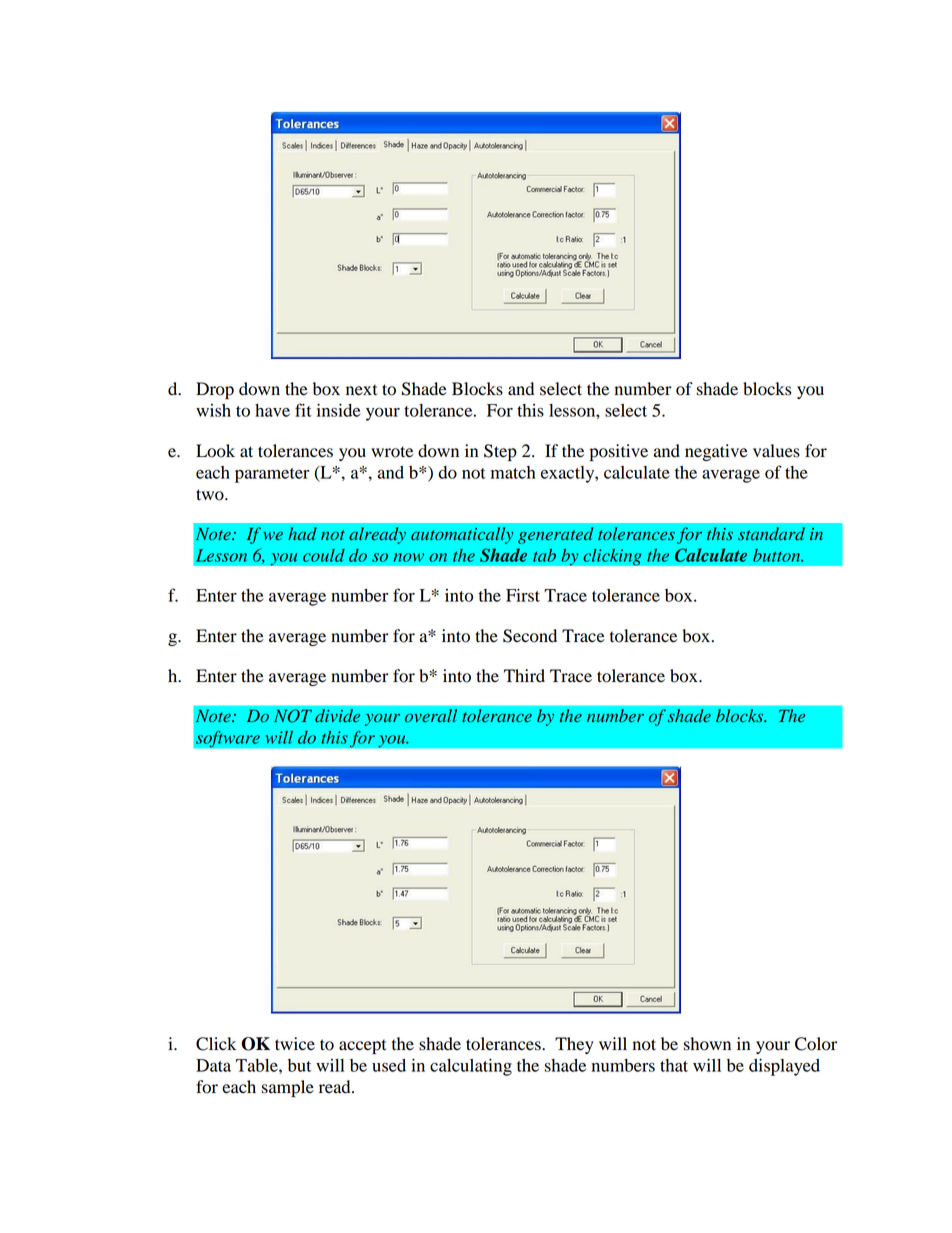 The image size is (952, 1233). What do you see at coordinates (771, 533) in the image?
I see `standard` at bounding box center [771, 533].
